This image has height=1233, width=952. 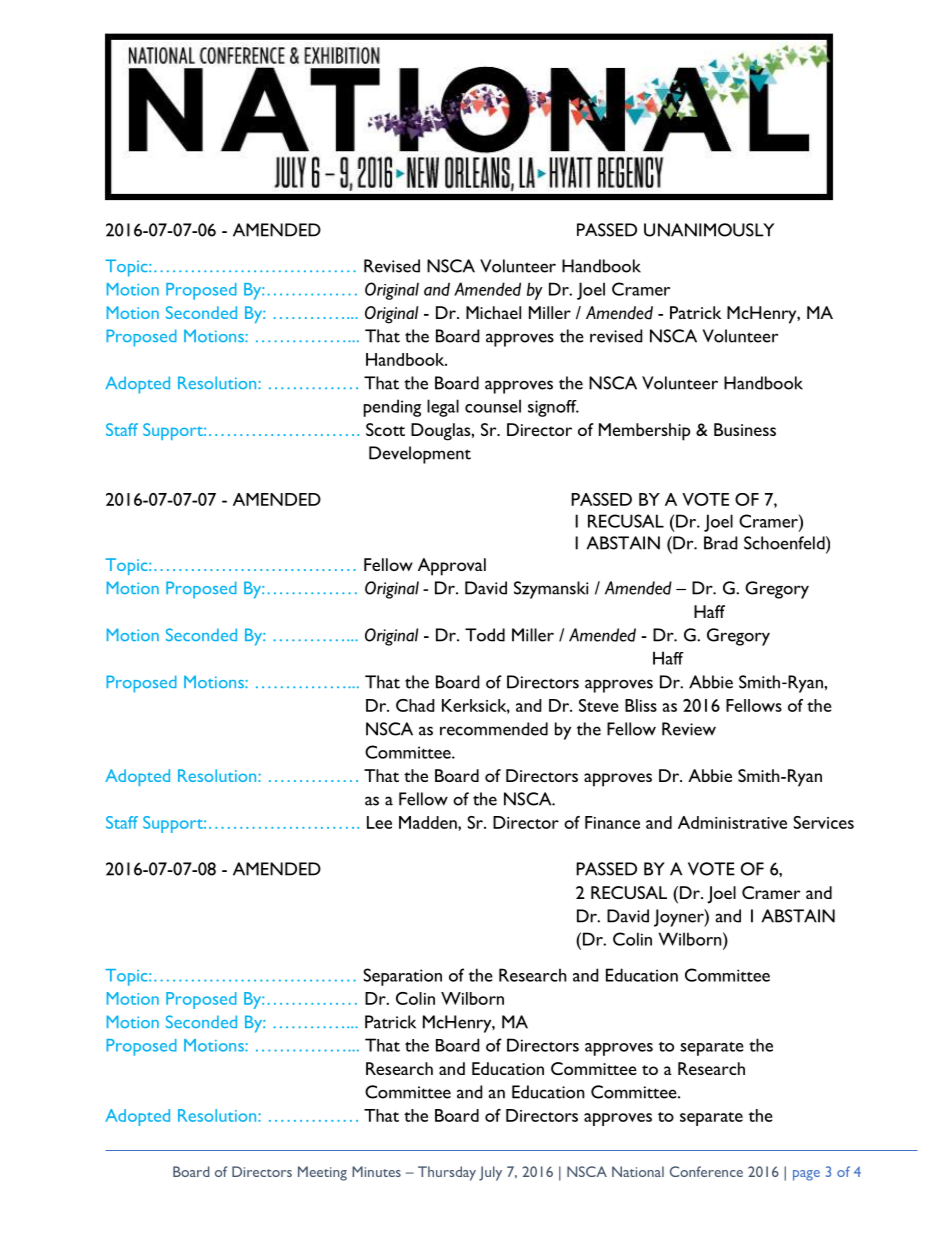 What do you see at coordinates (689, 729) in the image?
I see `Review` at bounding box center [689, 729].
